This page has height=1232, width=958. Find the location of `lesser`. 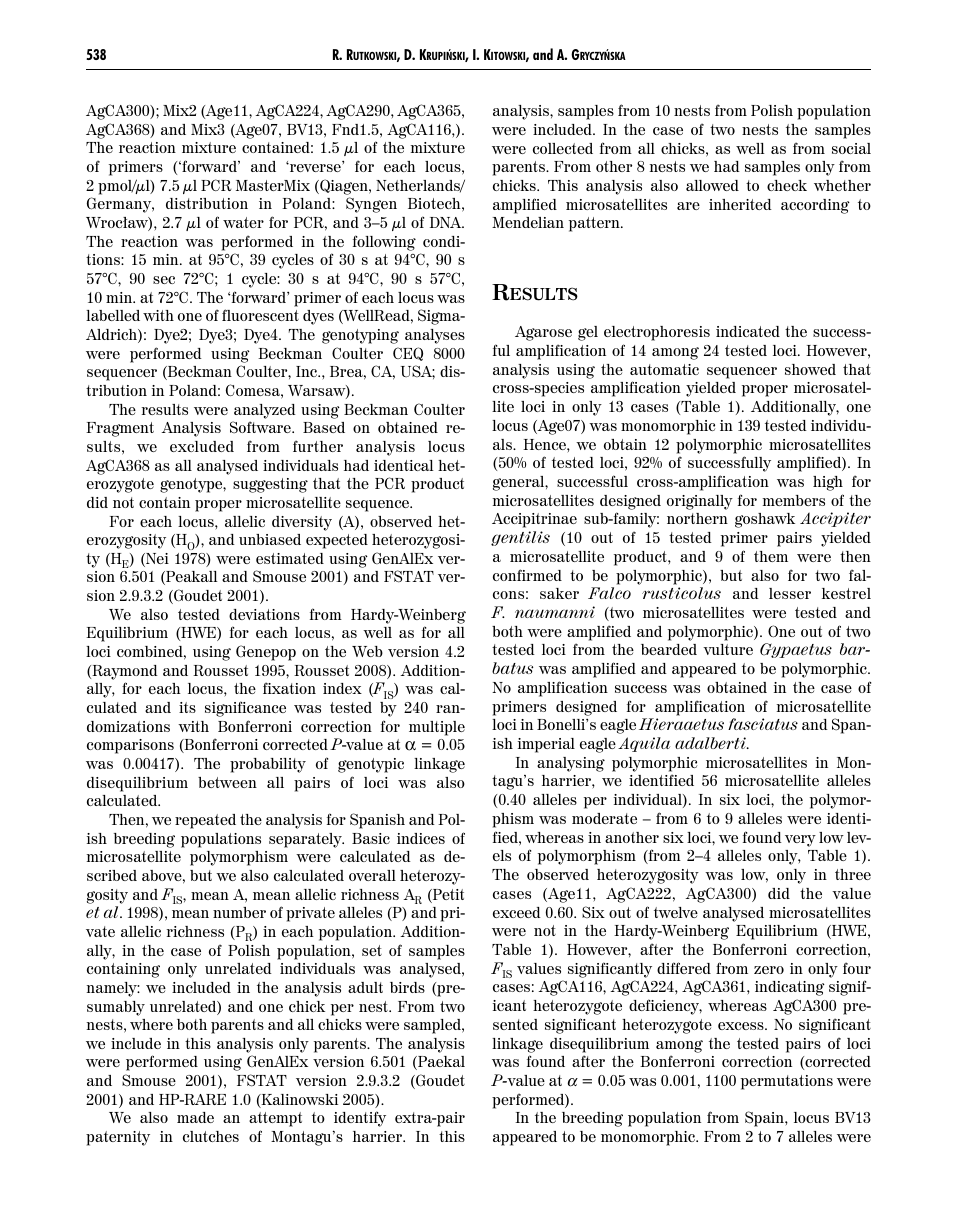

lesser is located at coordinates (790, 593).
